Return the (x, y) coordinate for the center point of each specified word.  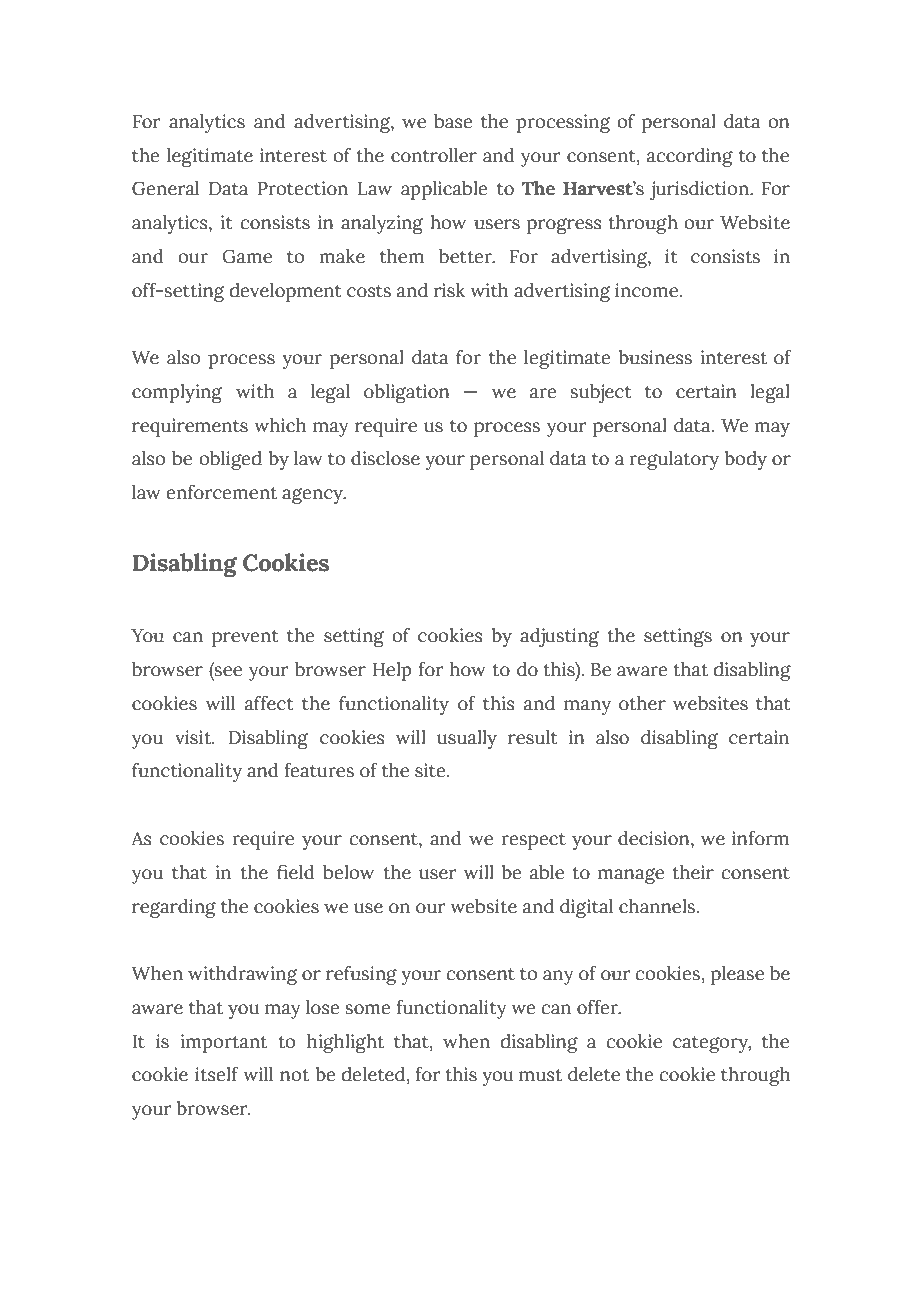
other (642, 703)
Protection (302, 188)
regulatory (674, 460)
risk (449, 290)
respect (533, 841)
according (690, 157)
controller (434, 155)
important (223, 1043)
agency (313, 496)
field (296, 872)
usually (467, 739)
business (655, 357)
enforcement (221, 492)
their (693, 872)
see (228, 671)
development (285, 292)
